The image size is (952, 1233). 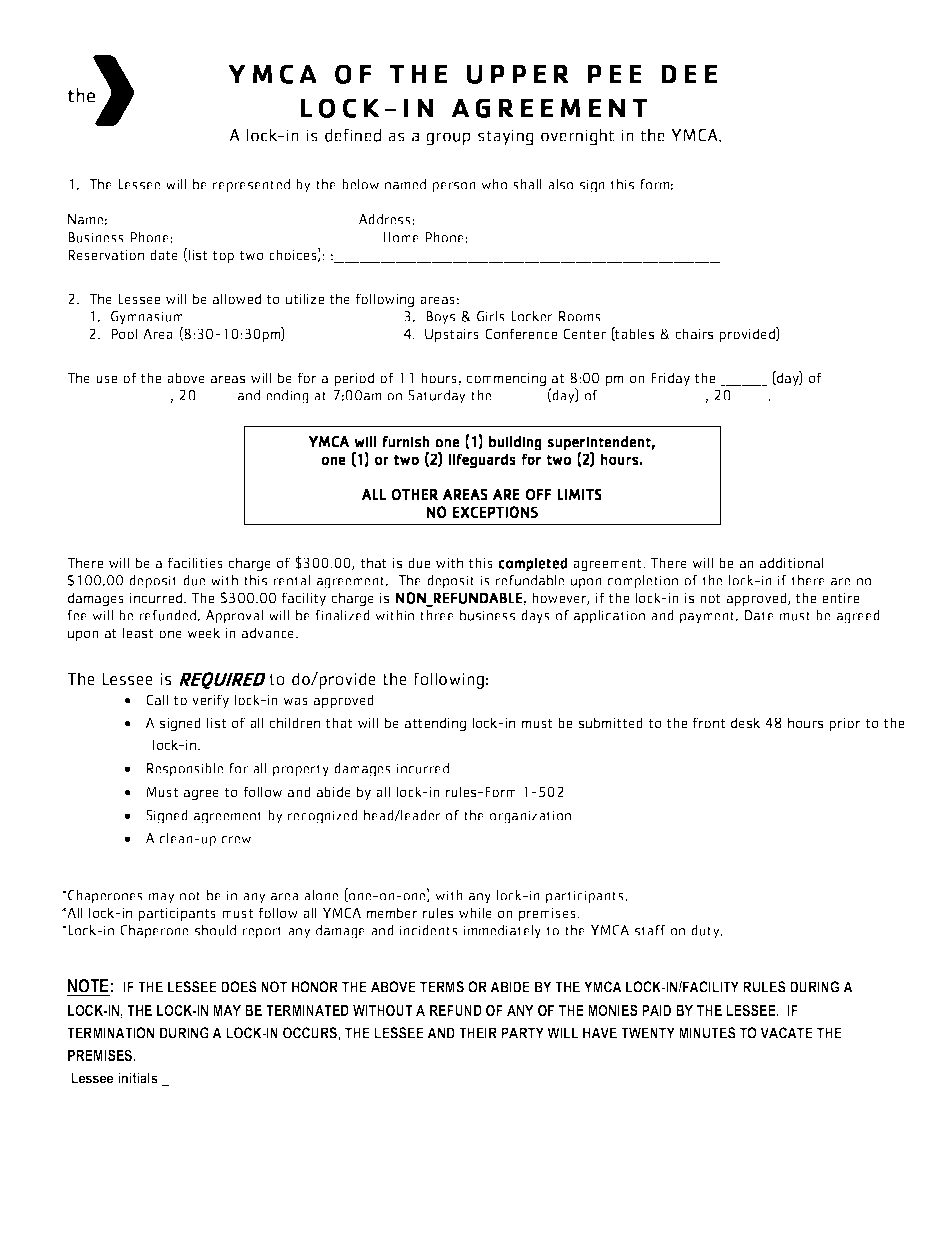 I want to click on Gymnasium, so click(x=147, y=319).
